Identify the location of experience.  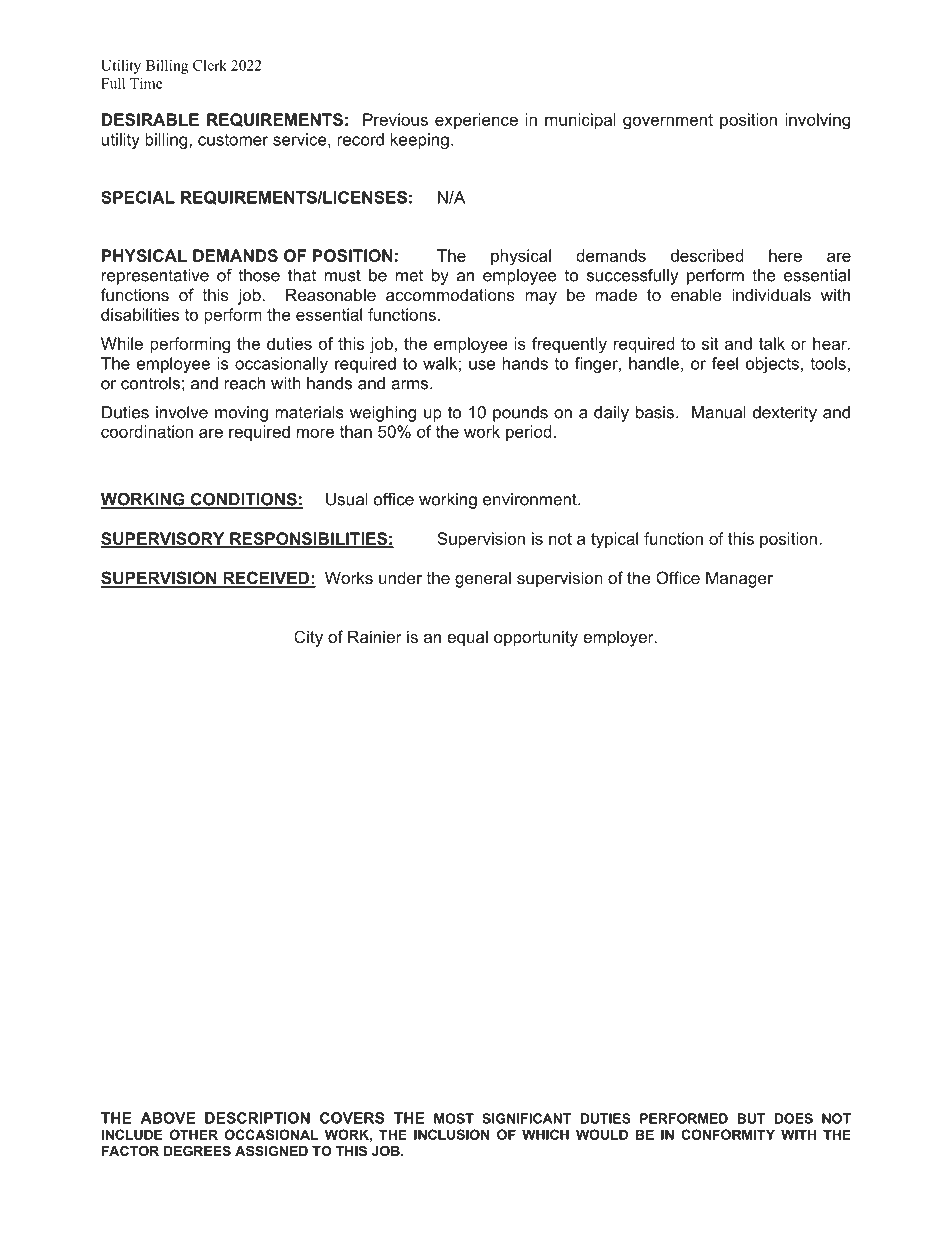
(476, 121).
